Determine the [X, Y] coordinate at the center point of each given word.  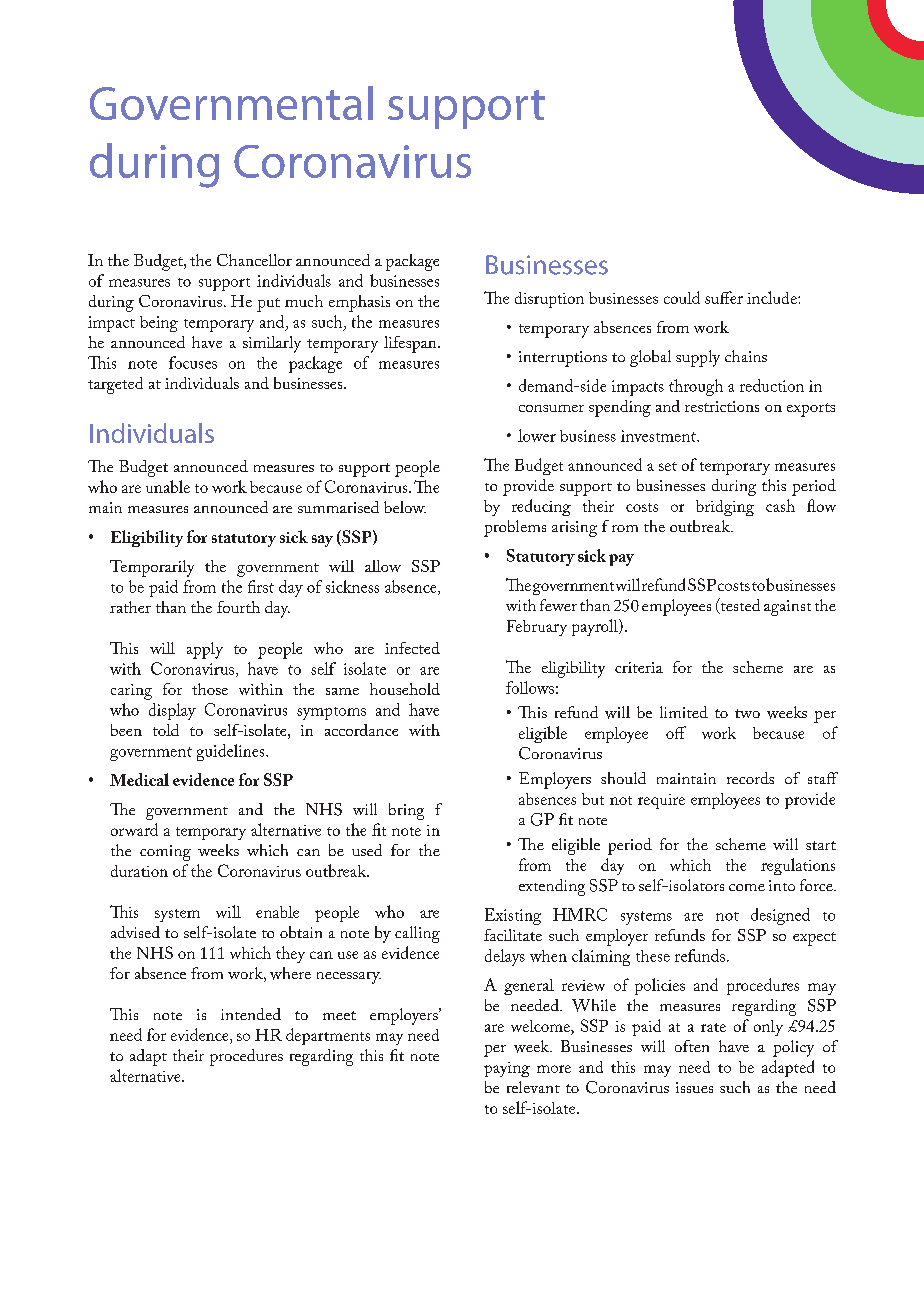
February [537, 628]
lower [537, 435]
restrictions [722, 406]
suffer [724, 297]
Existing [513, 916]
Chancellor [254, 260]
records [750, 778]
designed [780, 916]
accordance [361, 730]
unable [168, 486]
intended [251, 1014]
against [787, 608]
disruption [549, 300]
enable [277, 912]
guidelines [232, 752]
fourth [238, 607]
